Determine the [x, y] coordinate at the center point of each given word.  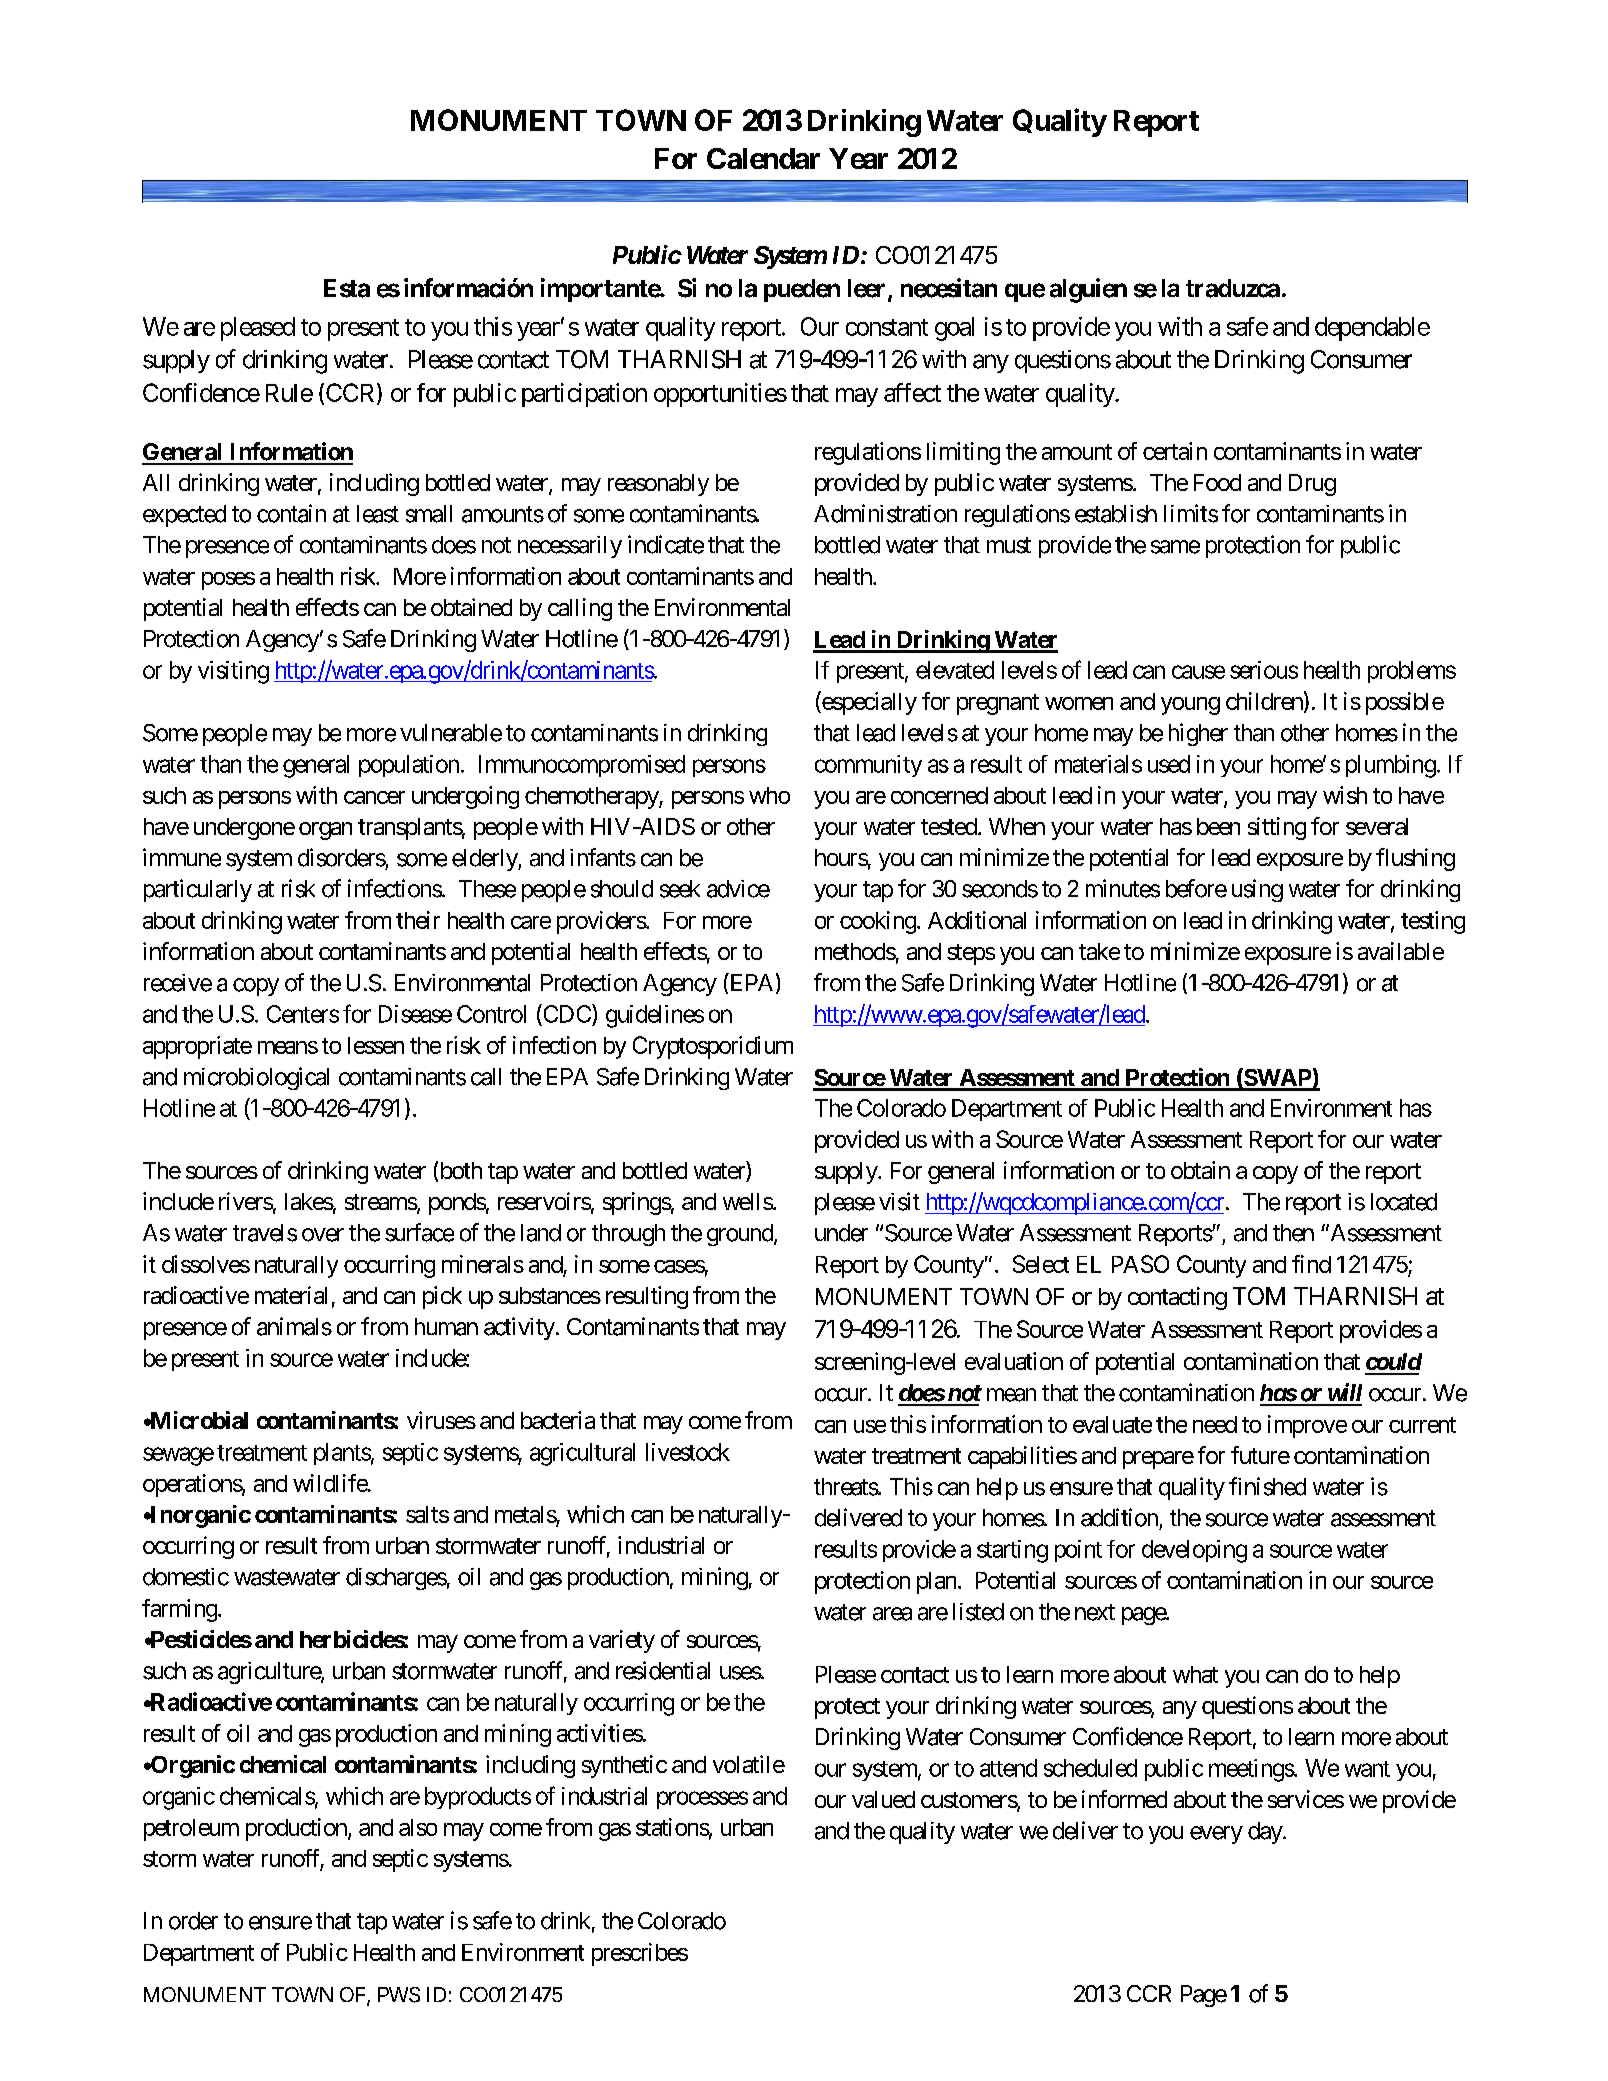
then [1293, 1233]
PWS [399, 1995]
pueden [802, 290]
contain [291, 513]
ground [741, 1235]
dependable [1372, 329]
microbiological [256, 1078]
